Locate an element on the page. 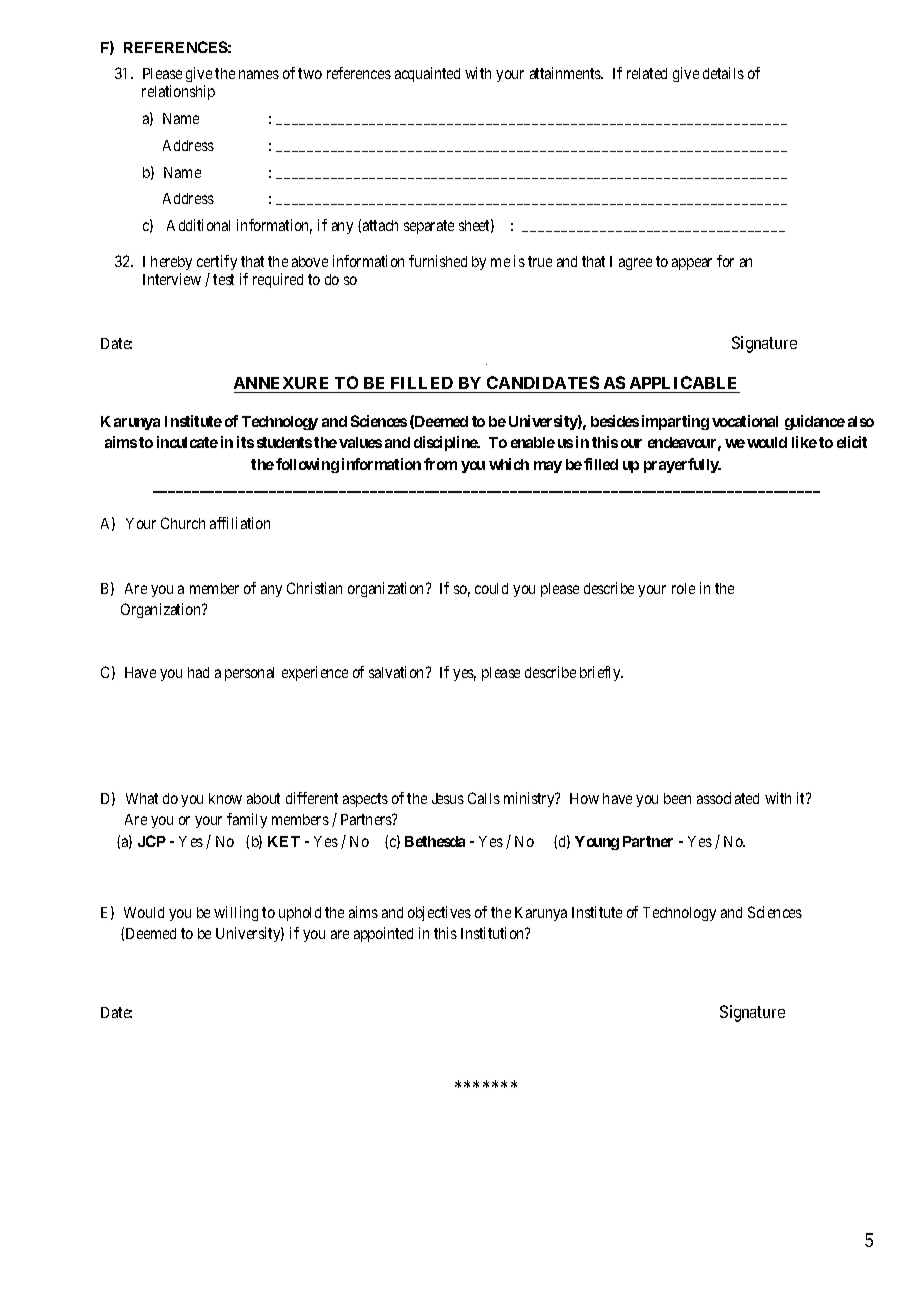 This page has width=924, height=1308. briefly is located at coordinates (601, 673).
